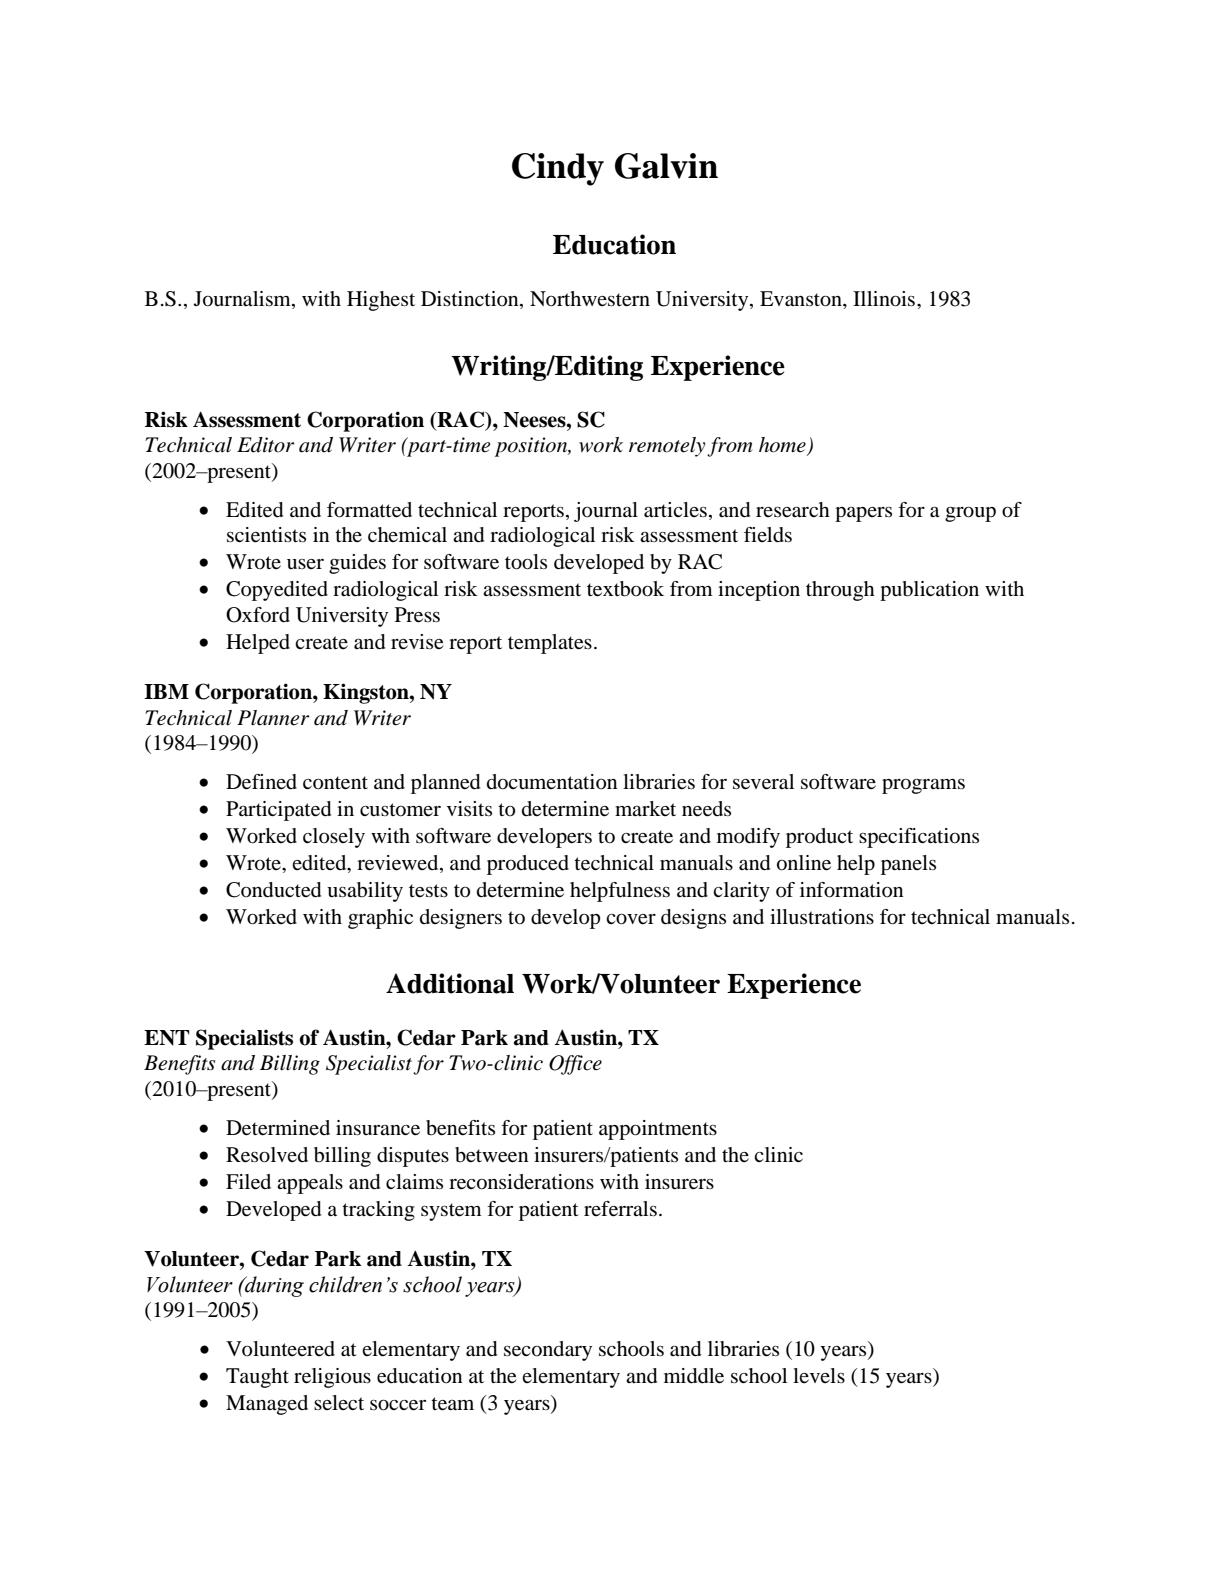 The height and width of the image is (1591, 1229). I want to click on Office, so click(575, 1065).
